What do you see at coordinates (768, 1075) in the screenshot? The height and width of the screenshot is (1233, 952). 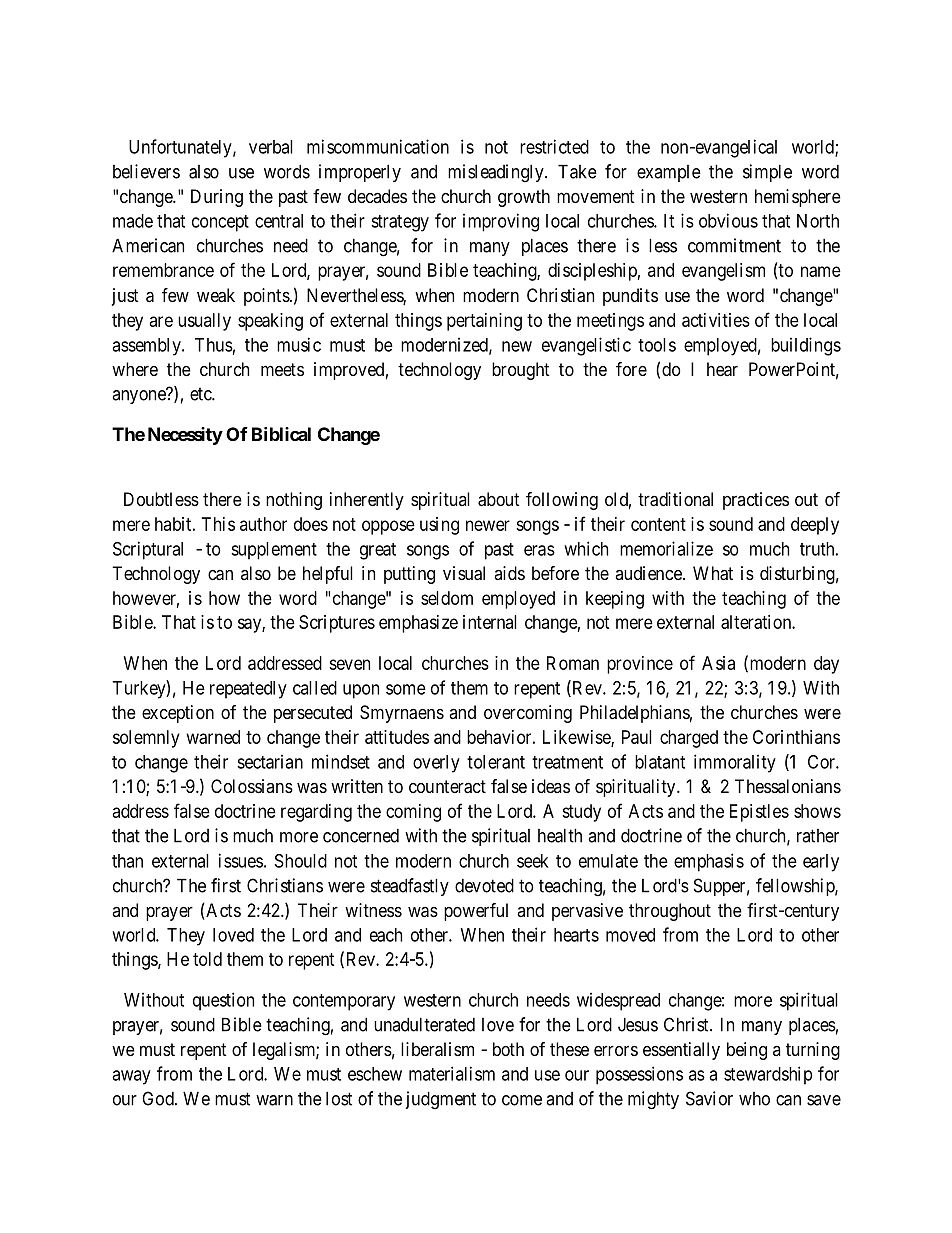 I see `stewardship` at bounding box center [768, 1075].
